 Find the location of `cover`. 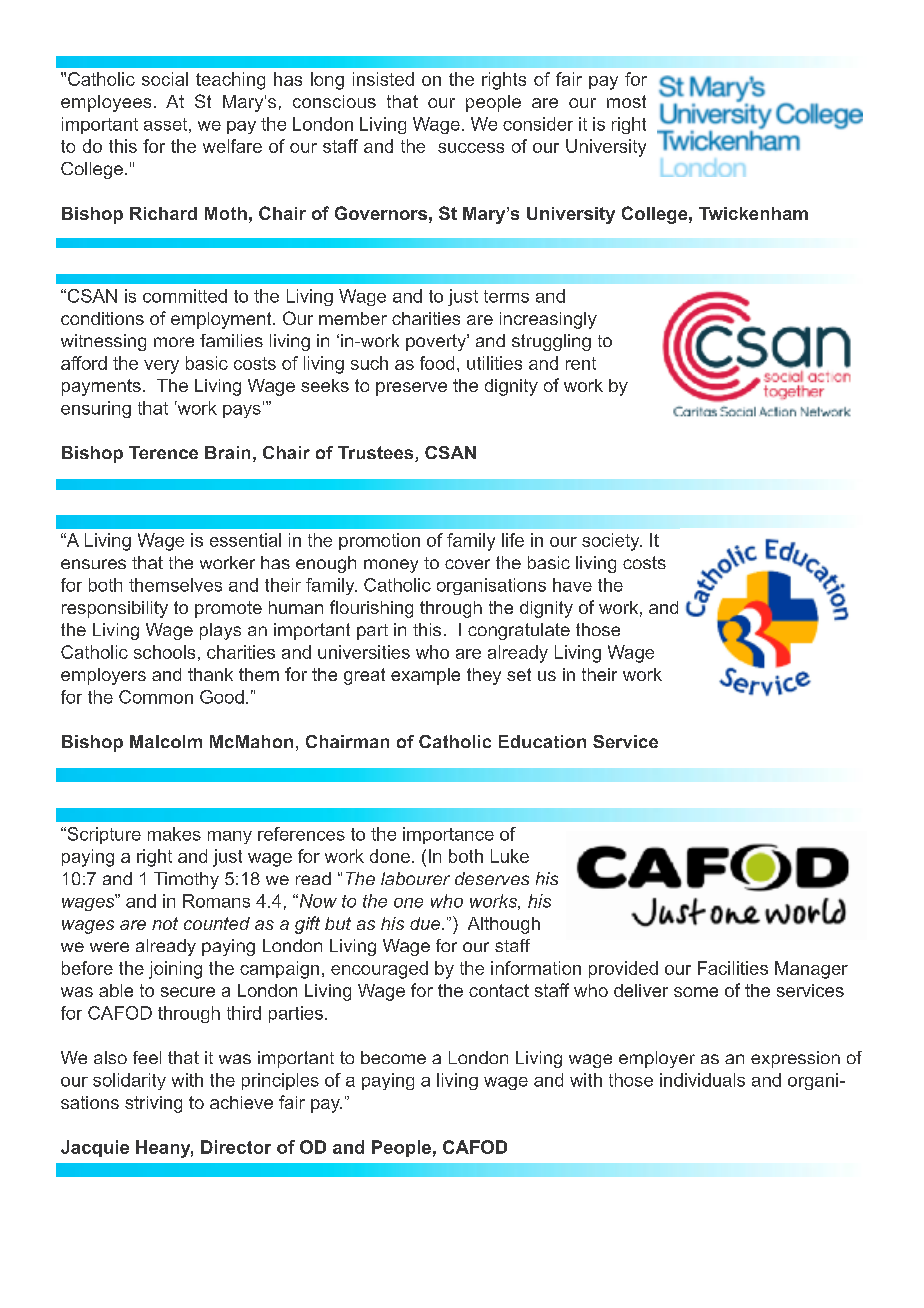

cover is located at coordinates (467, 564).
